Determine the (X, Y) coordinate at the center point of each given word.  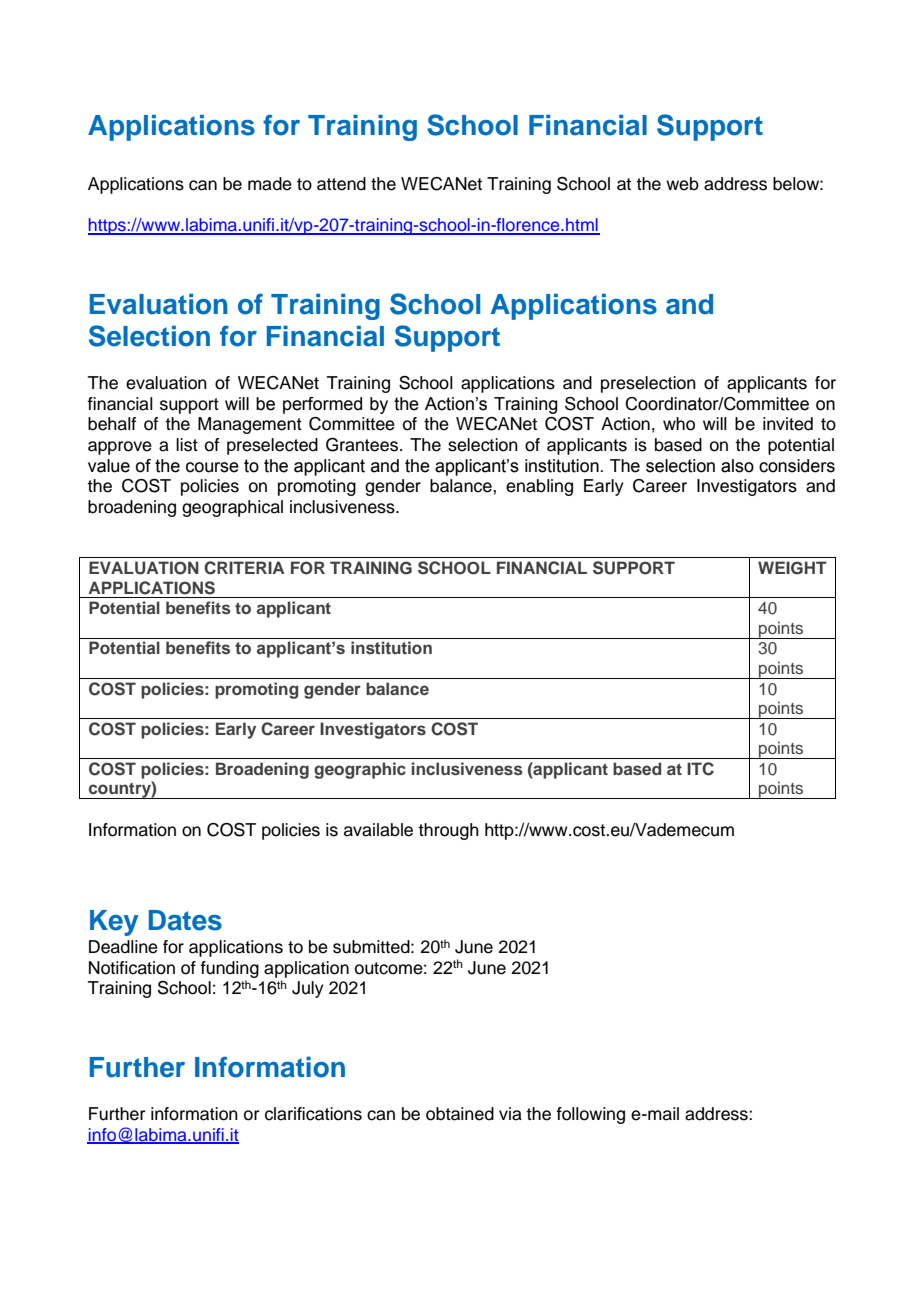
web (682, 184)
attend (341, 184)
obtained (460, 1114)
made (270, 184)
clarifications (313, 1114)
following (590, 1115)
